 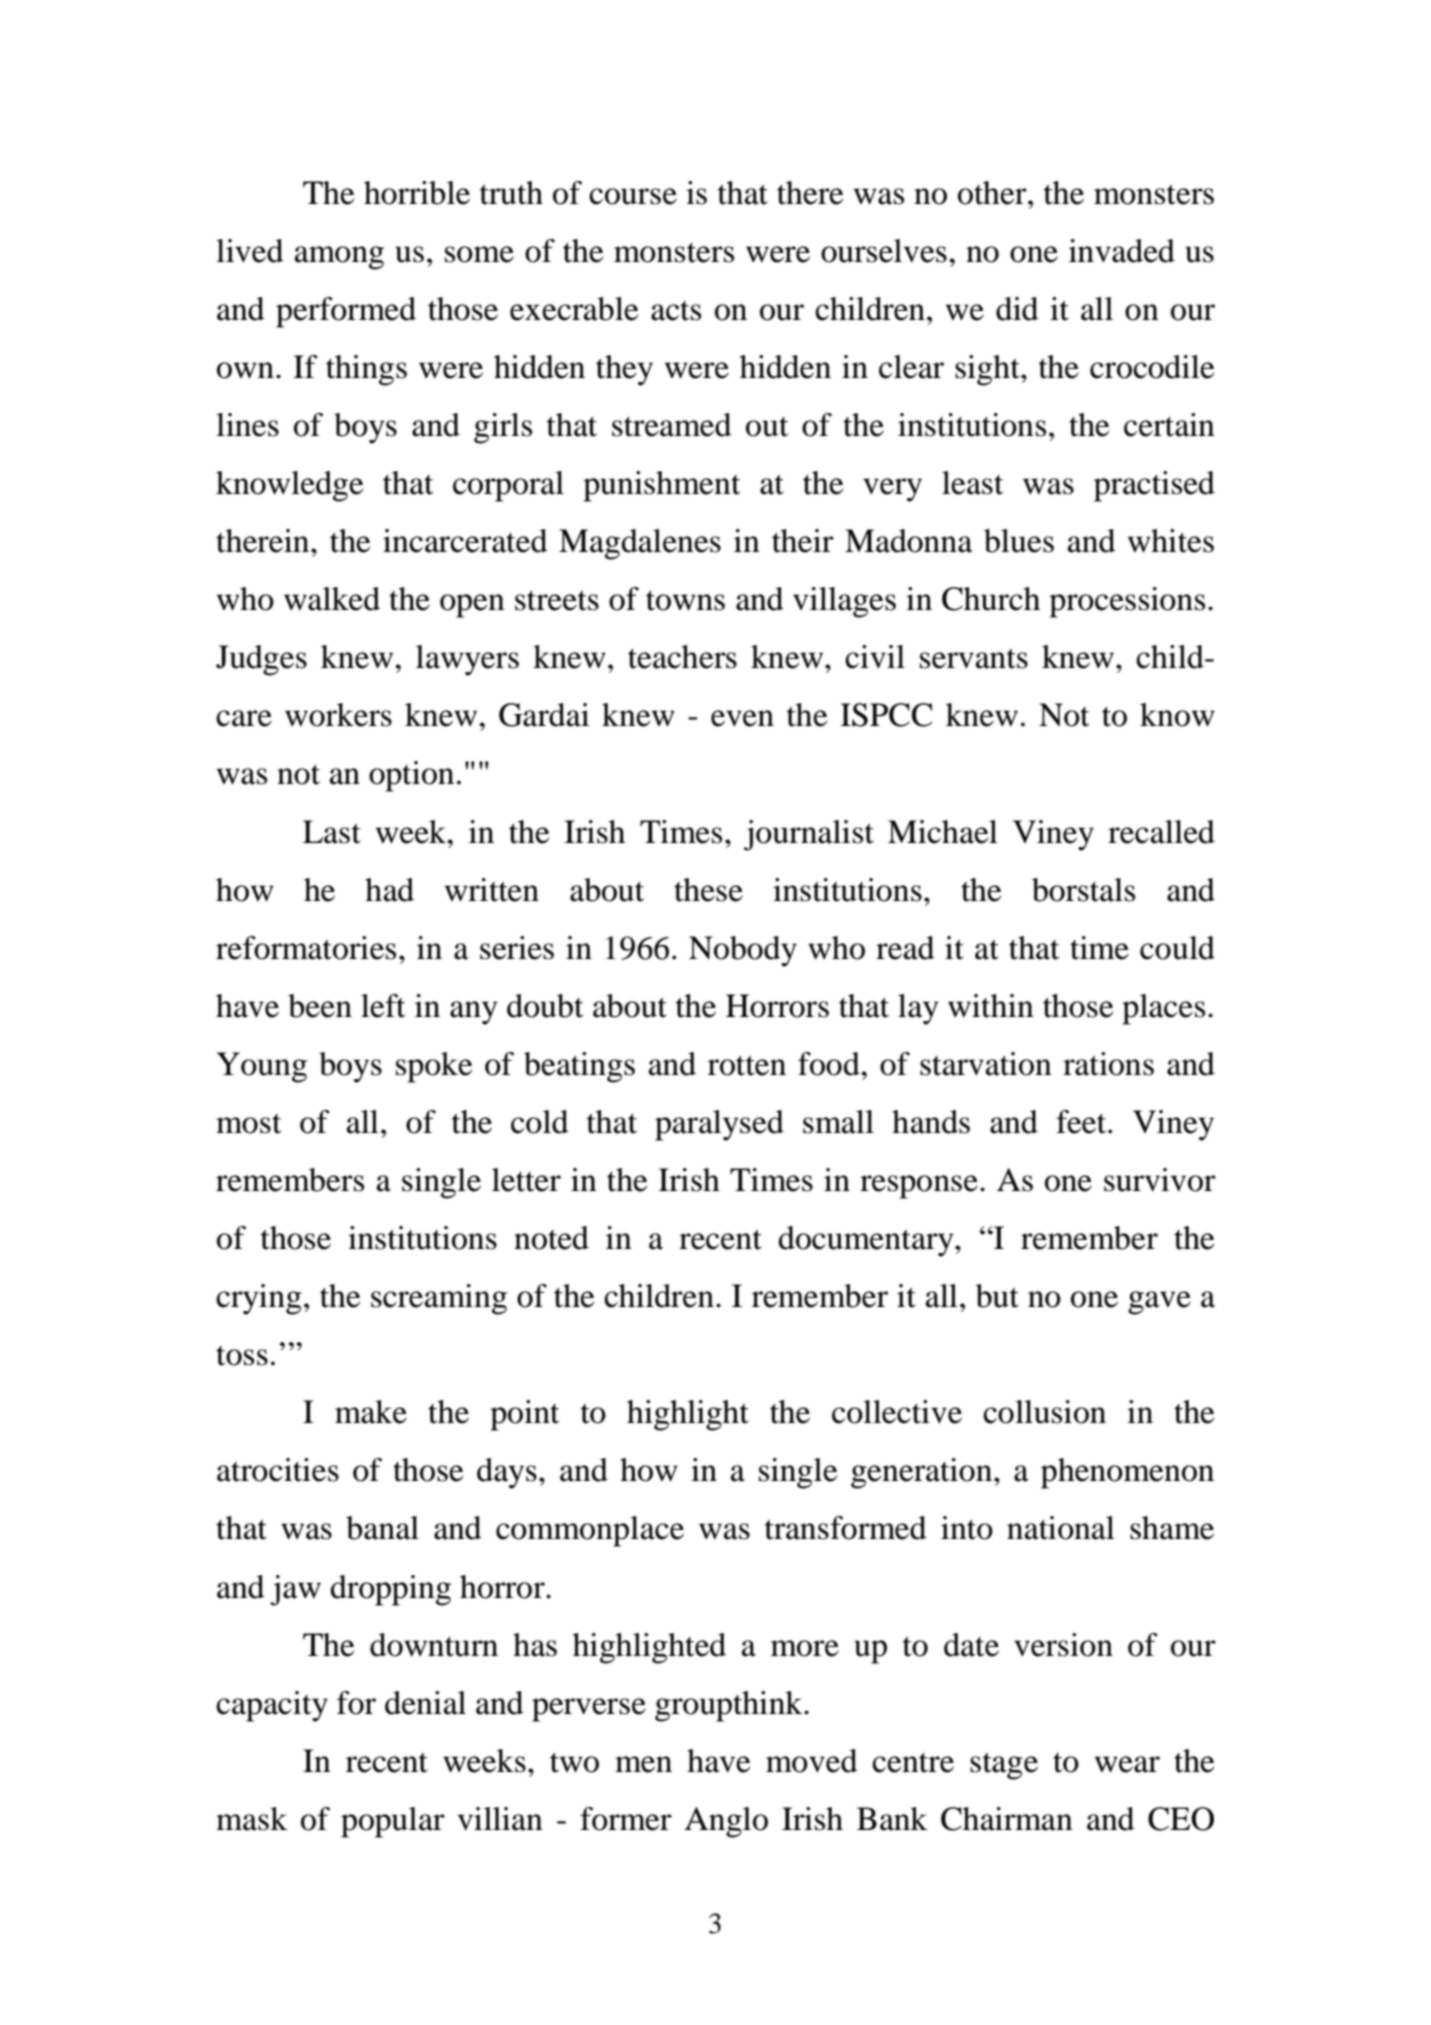 I want to click on collective, so click(x=897, y=1412).
